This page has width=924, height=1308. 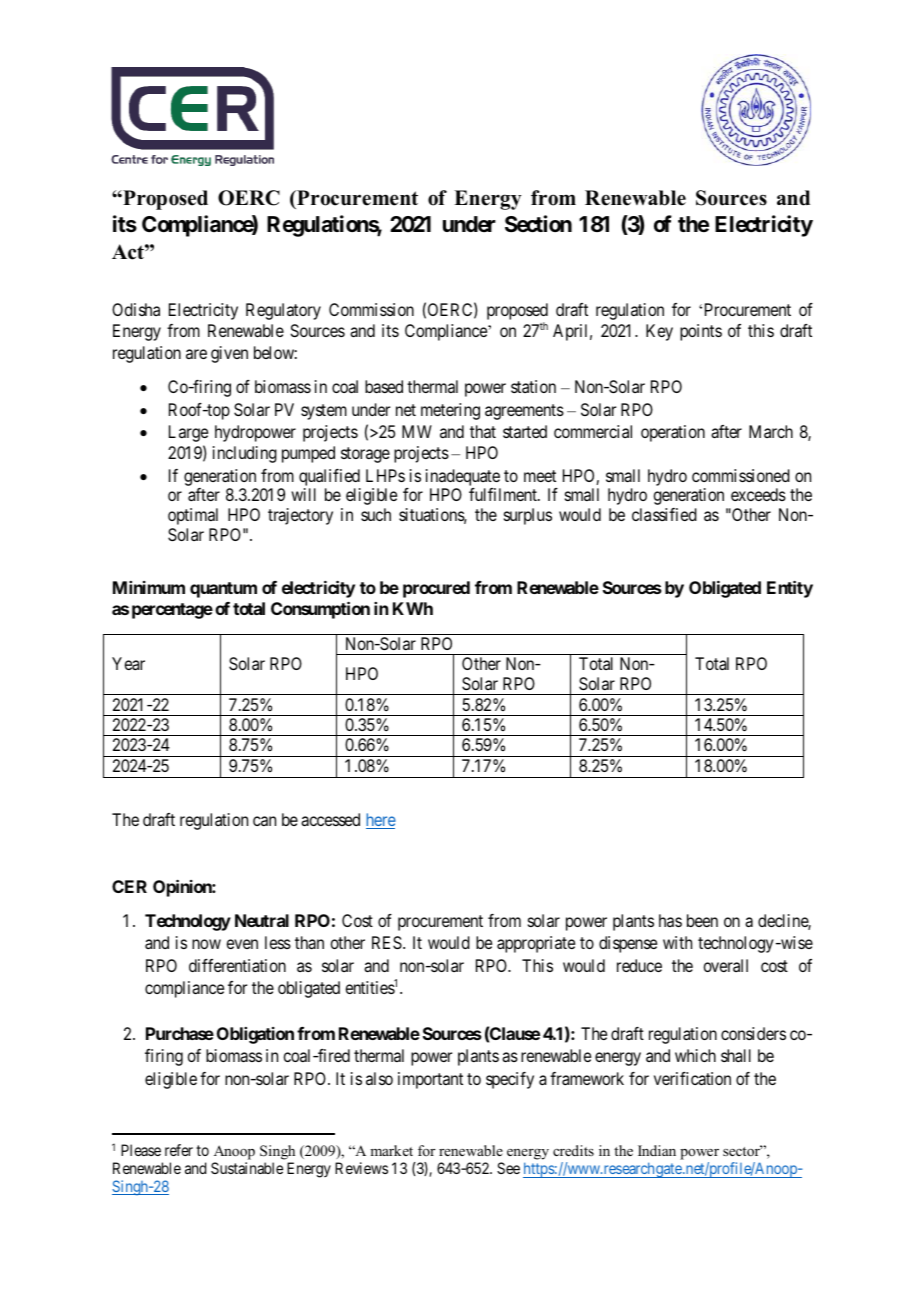 What do you see at coordinates (664, 514) in the page?
I see `classified` at bounding box center [664, 514].
